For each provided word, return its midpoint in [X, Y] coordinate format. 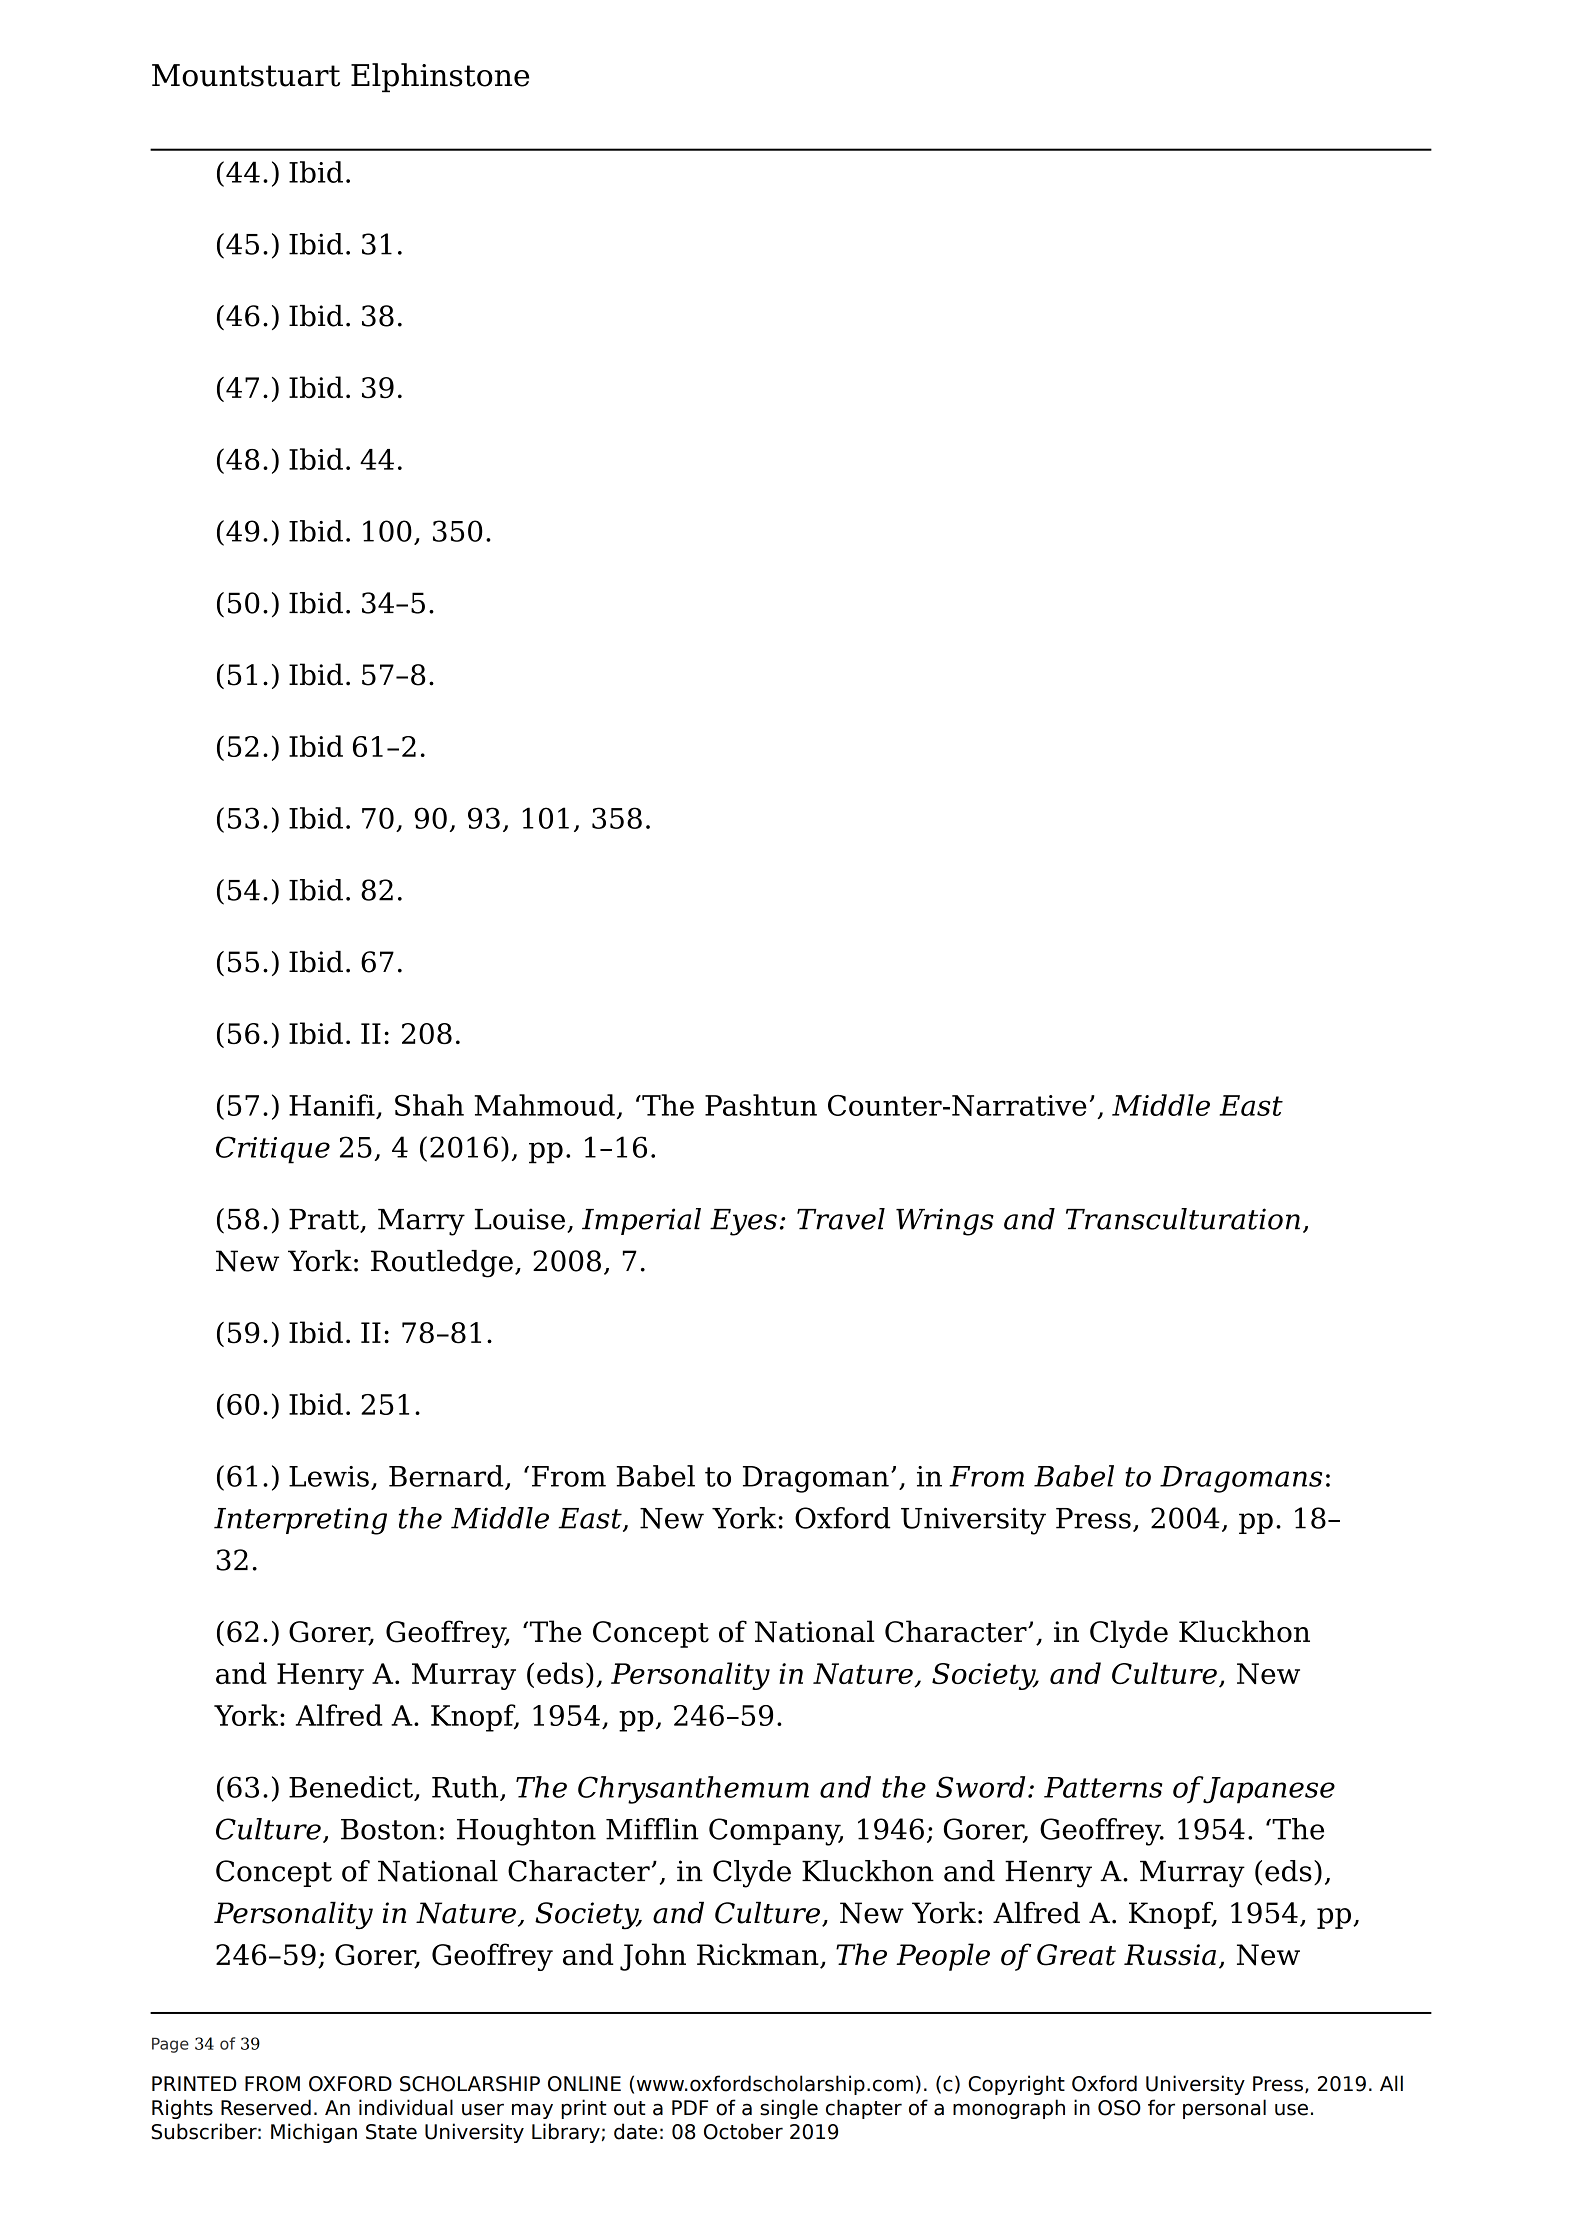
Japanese [1269, 1790]
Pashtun [761, 1105]
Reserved [266, 2107]
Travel [841, 1219]
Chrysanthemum [693, 1790]
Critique [273, 1150]
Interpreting [300, 1521]
